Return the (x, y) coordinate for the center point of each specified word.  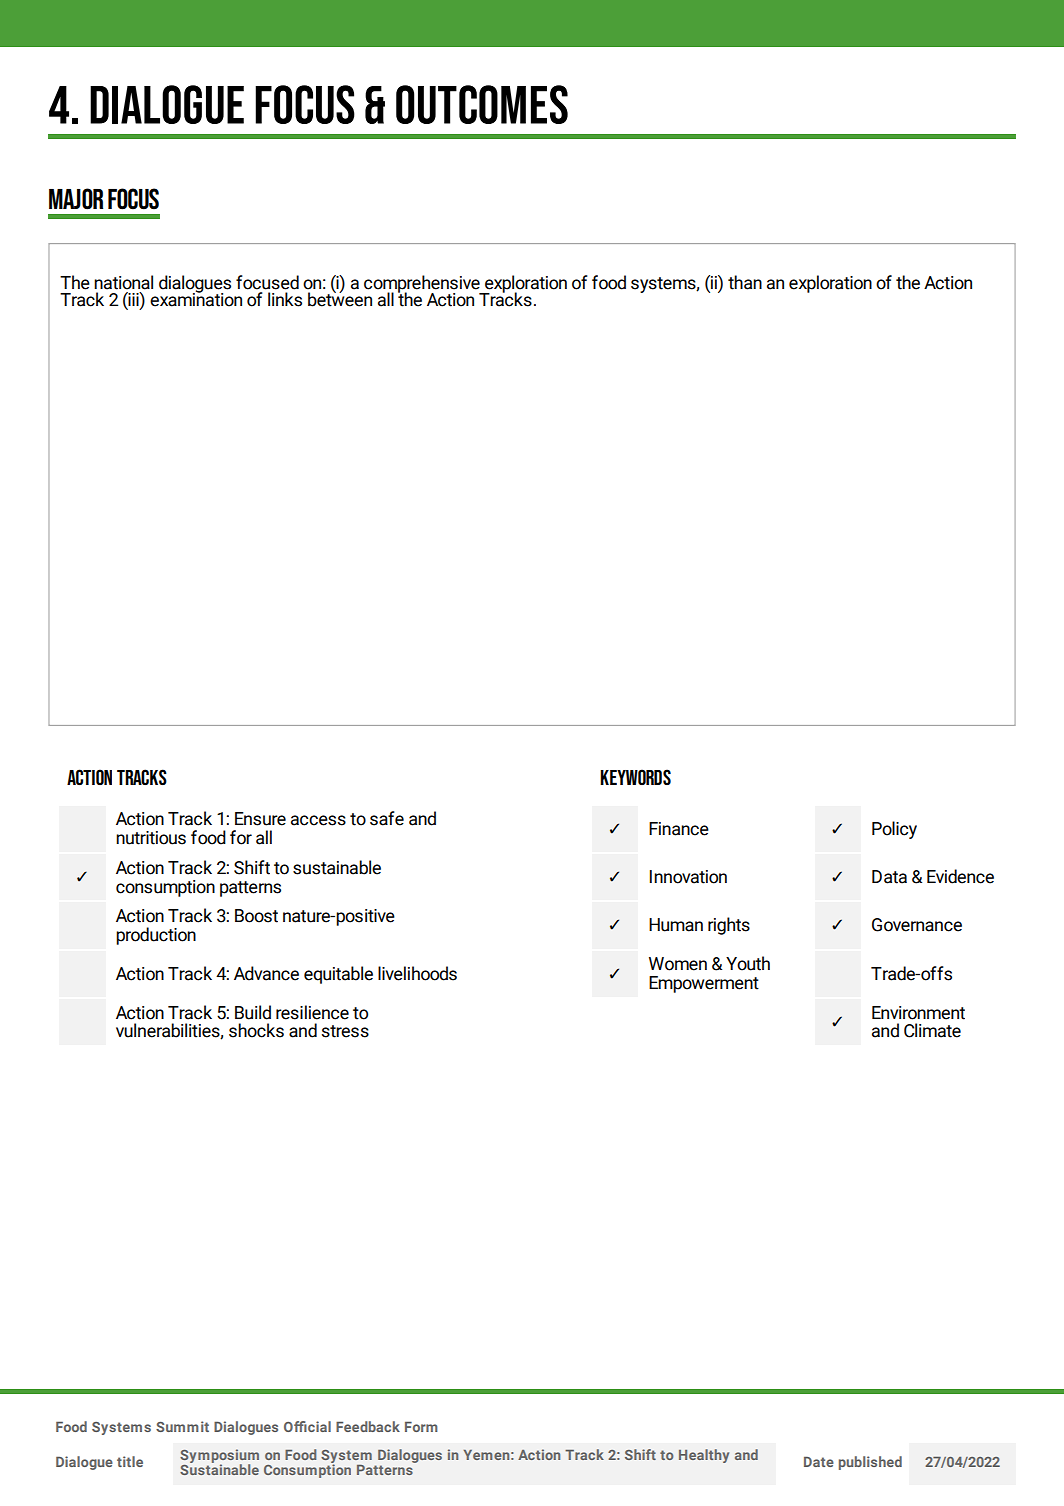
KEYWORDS (635, 777)
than (745, 282)
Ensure (260, 819)
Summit (182, 1426)
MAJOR (76, 199)
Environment (918, 1013)
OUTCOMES (482, 104)
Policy (894, 830)
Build (253, 1012)
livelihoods (417, 973)
